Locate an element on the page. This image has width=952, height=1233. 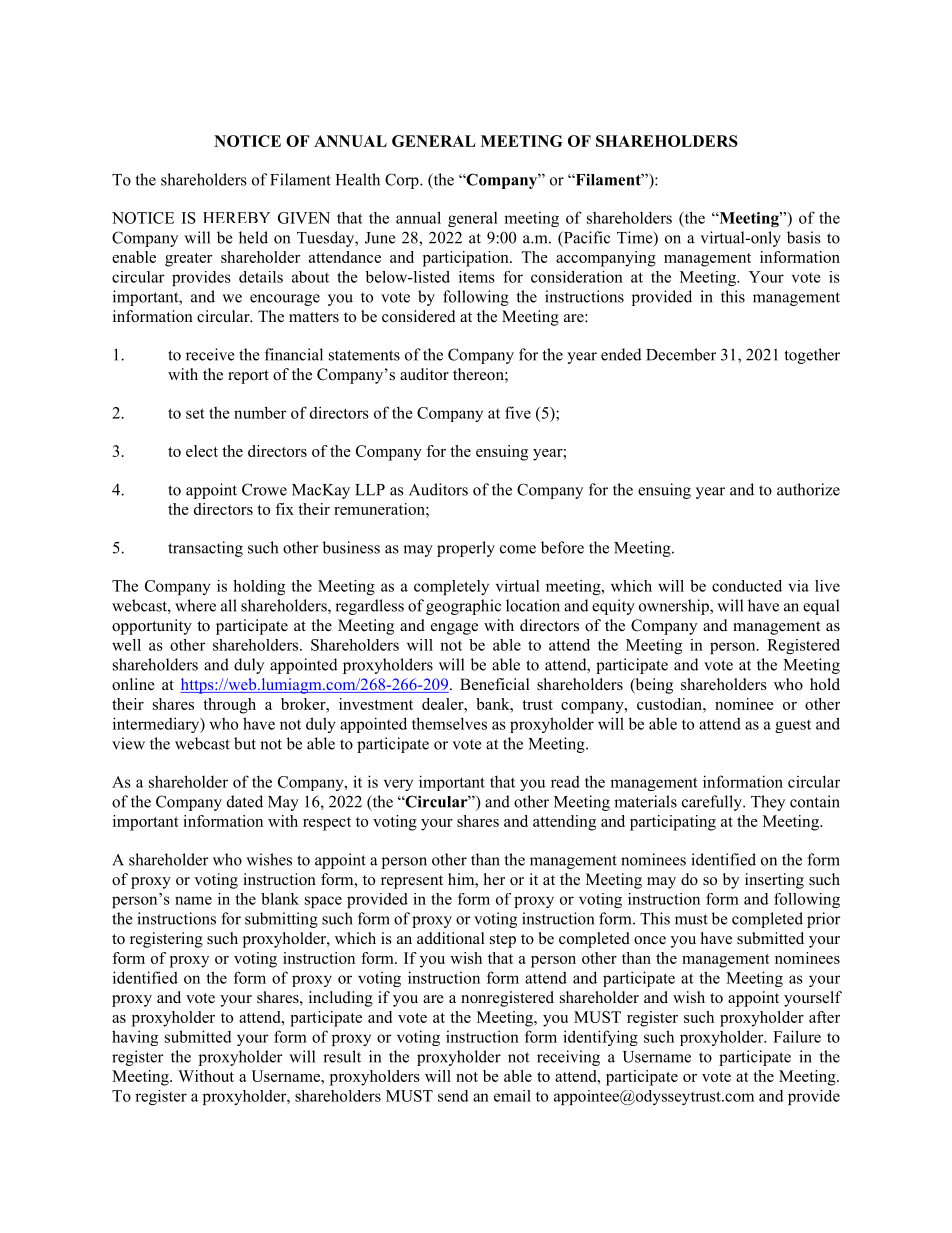
having is located at coordinates (135, 1038).
